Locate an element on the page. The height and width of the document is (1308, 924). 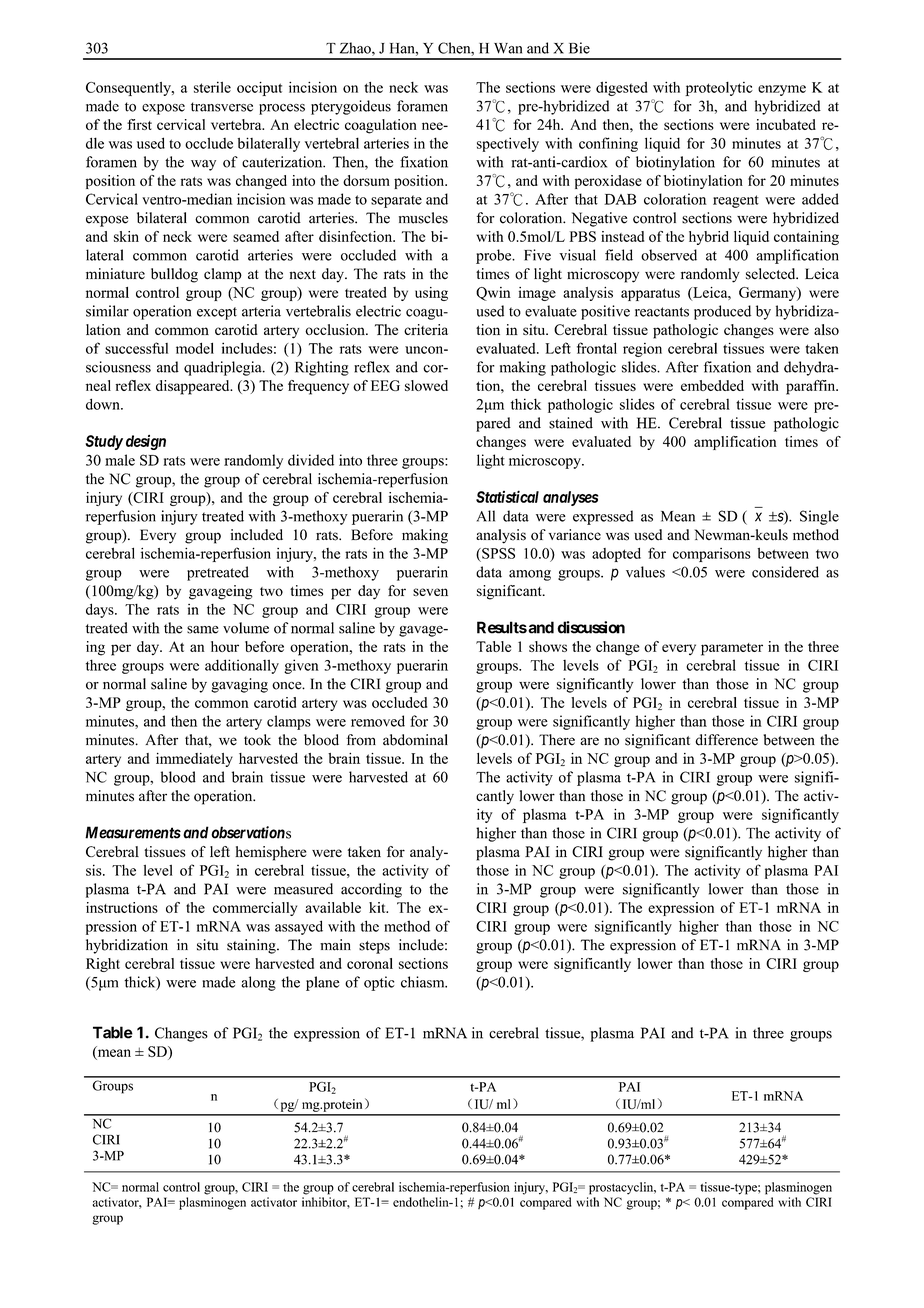
Wan is located at coordinates (508, 48).
